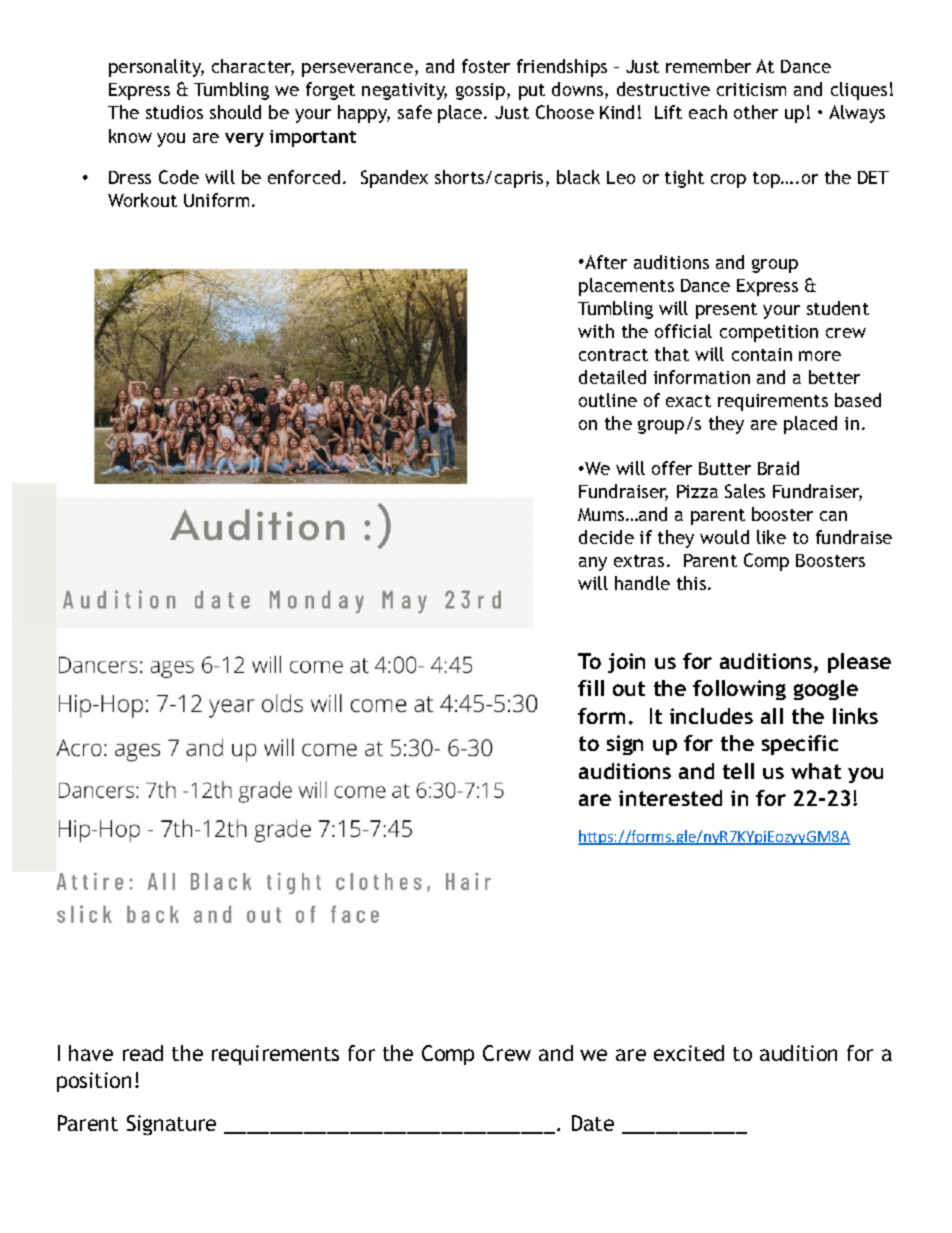 This image has width=952, height=1233. I want to click on read, so click(143, 1053).
